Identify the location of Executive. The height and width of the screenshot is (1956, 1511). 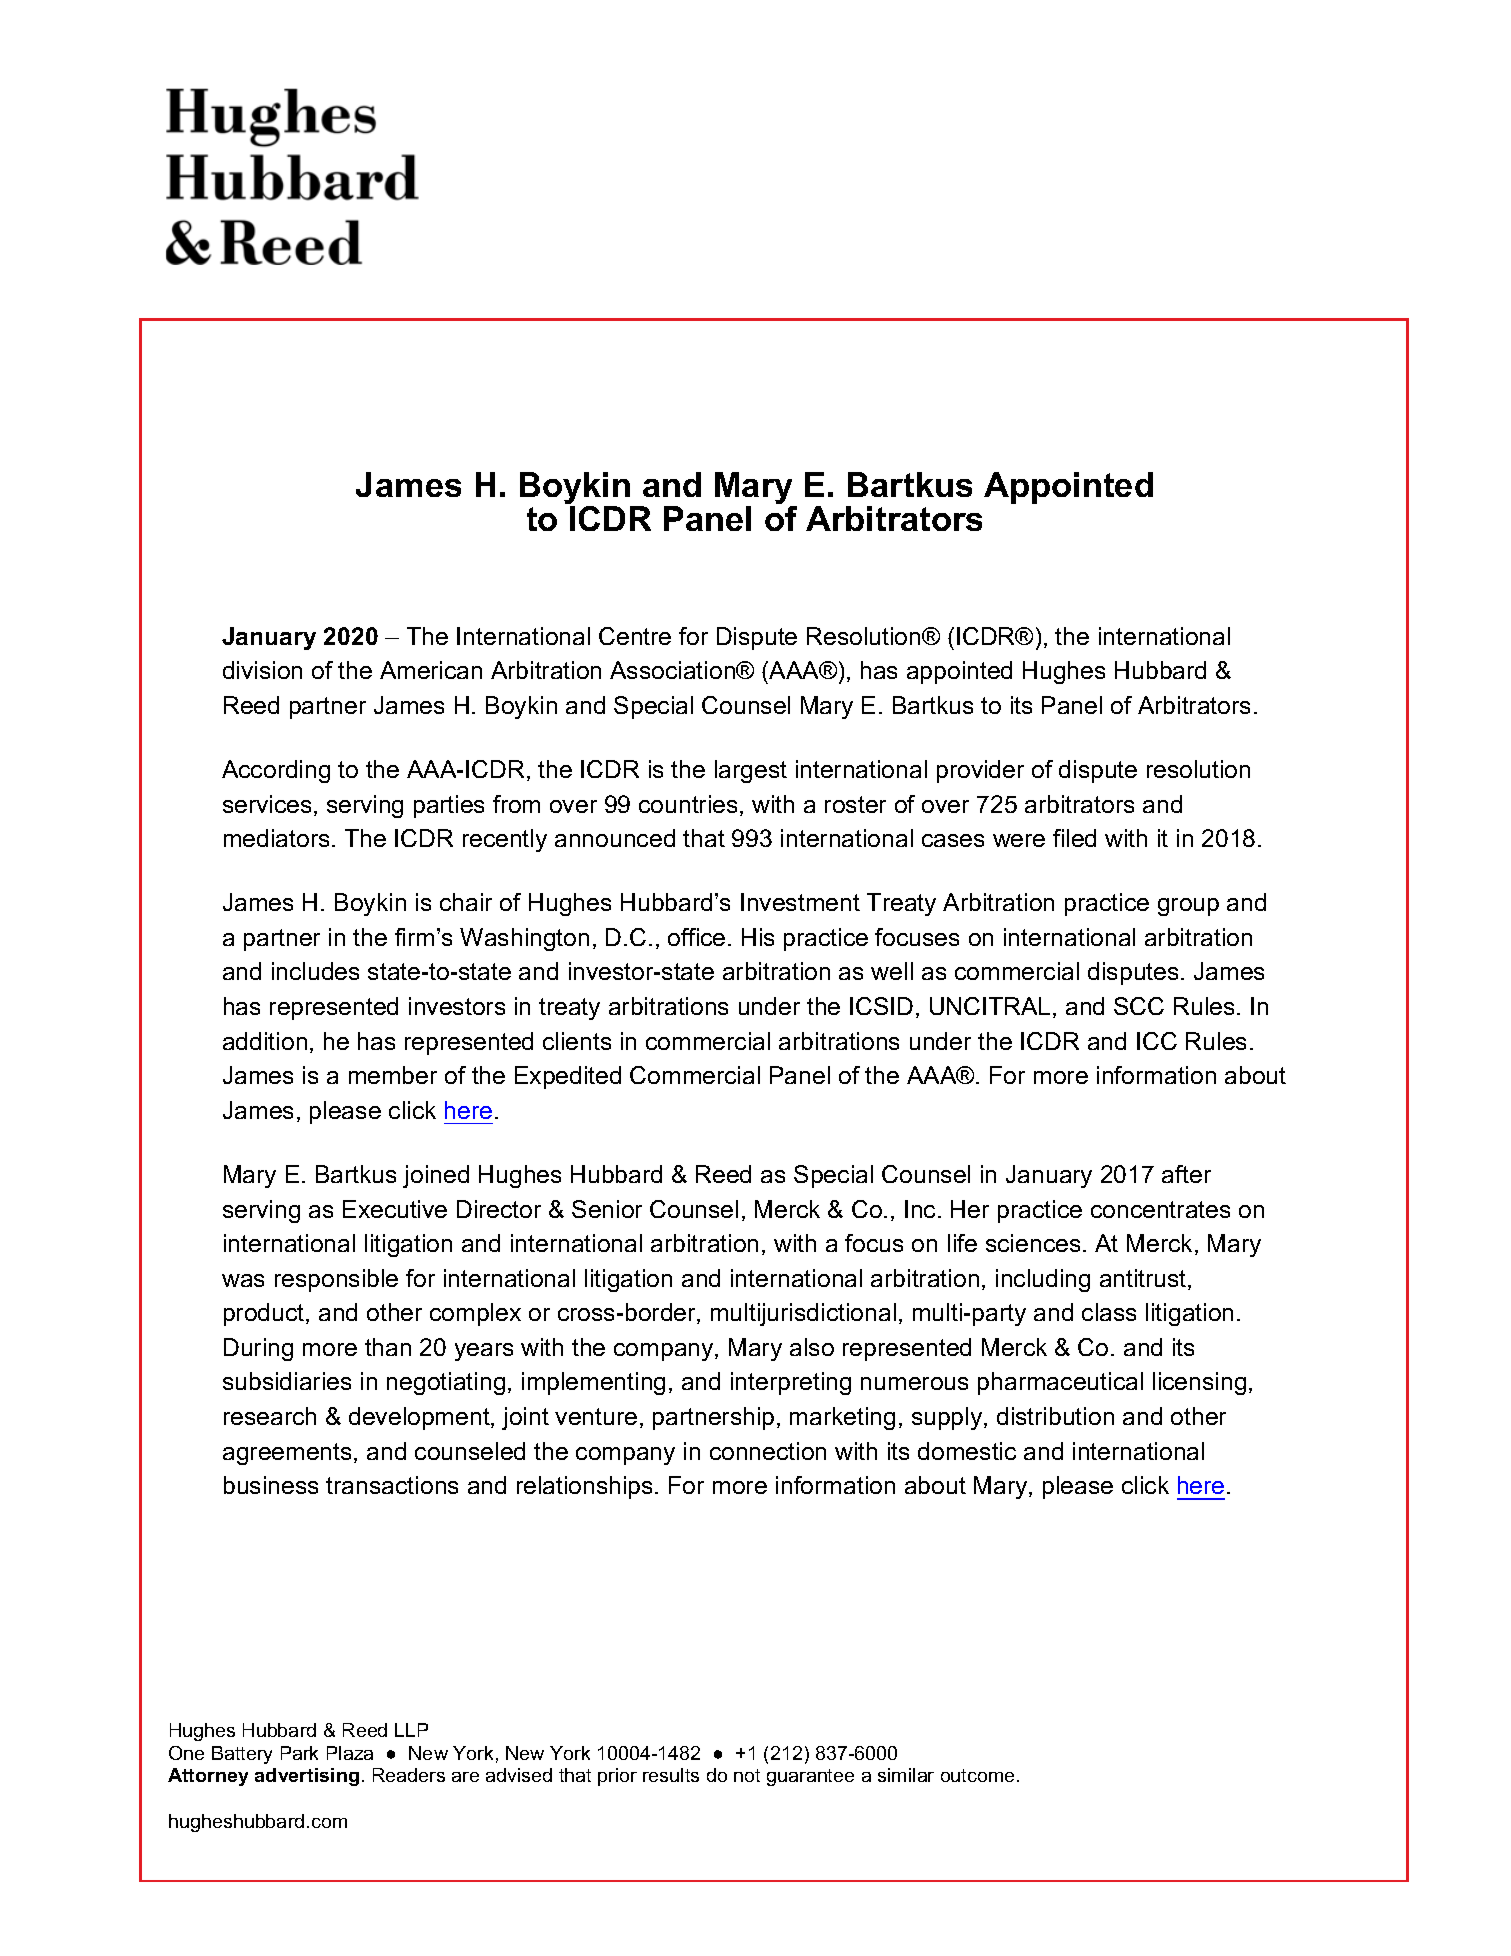
(395, 1209).
